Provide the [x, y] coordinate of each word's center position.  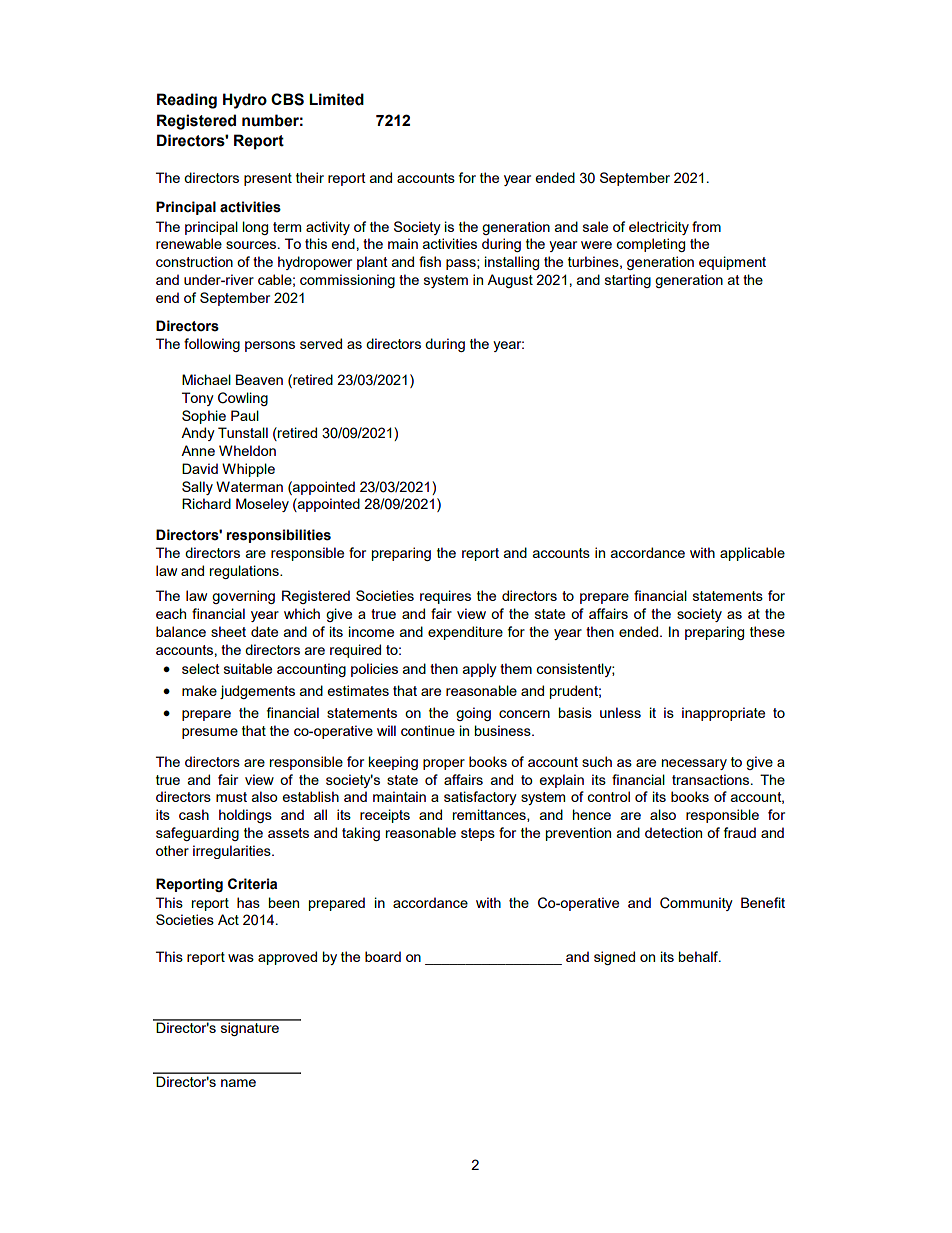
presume [210, 733]
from [706, 226]
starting [628, 281]
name [238, 1083]
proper [444, 764]
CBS [287, 99]
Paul [245, 415]
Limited [336, 99]
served [321, 343]
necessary [694, 764]
